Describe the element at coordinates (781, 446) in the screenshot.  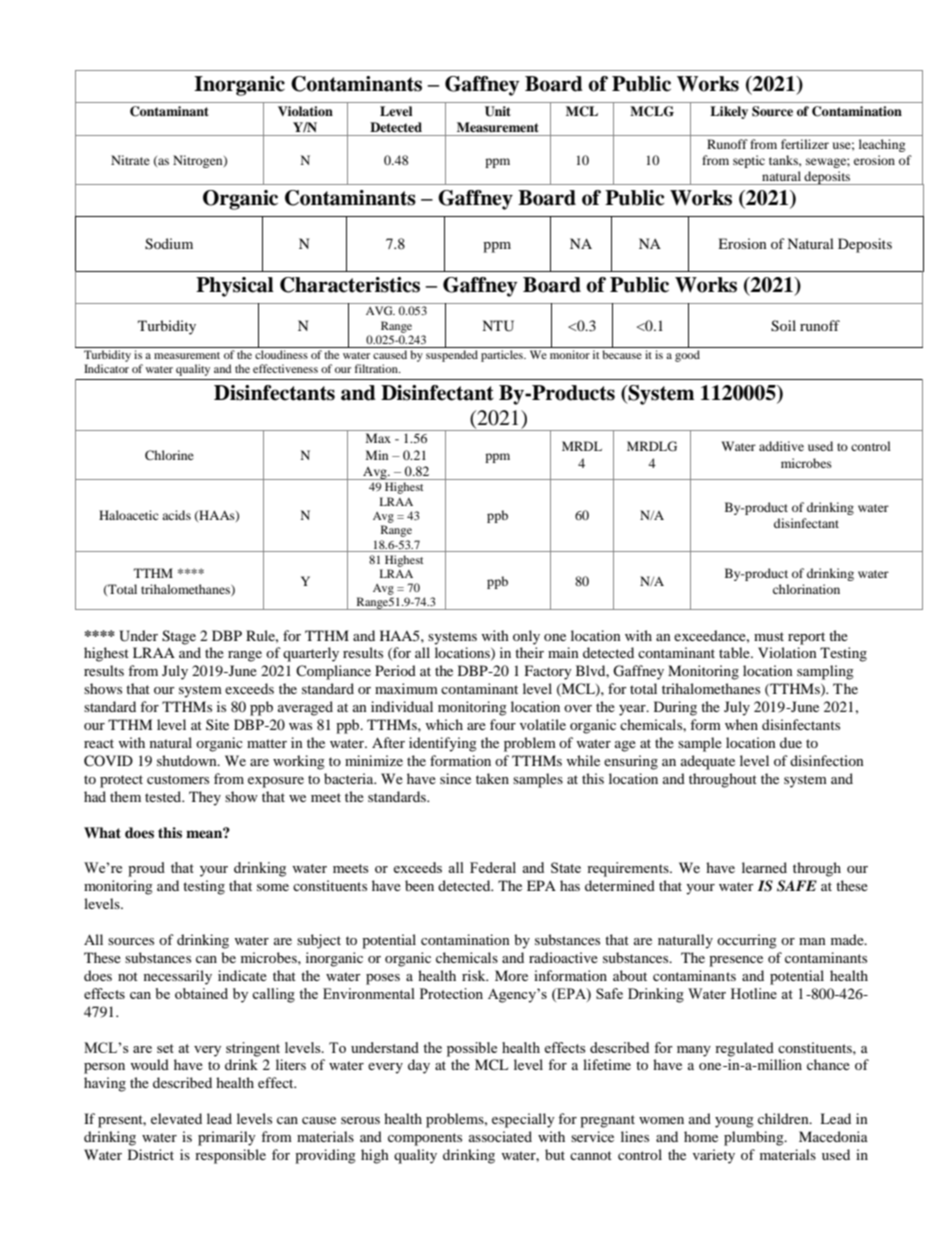
I see `additive` at that location.
